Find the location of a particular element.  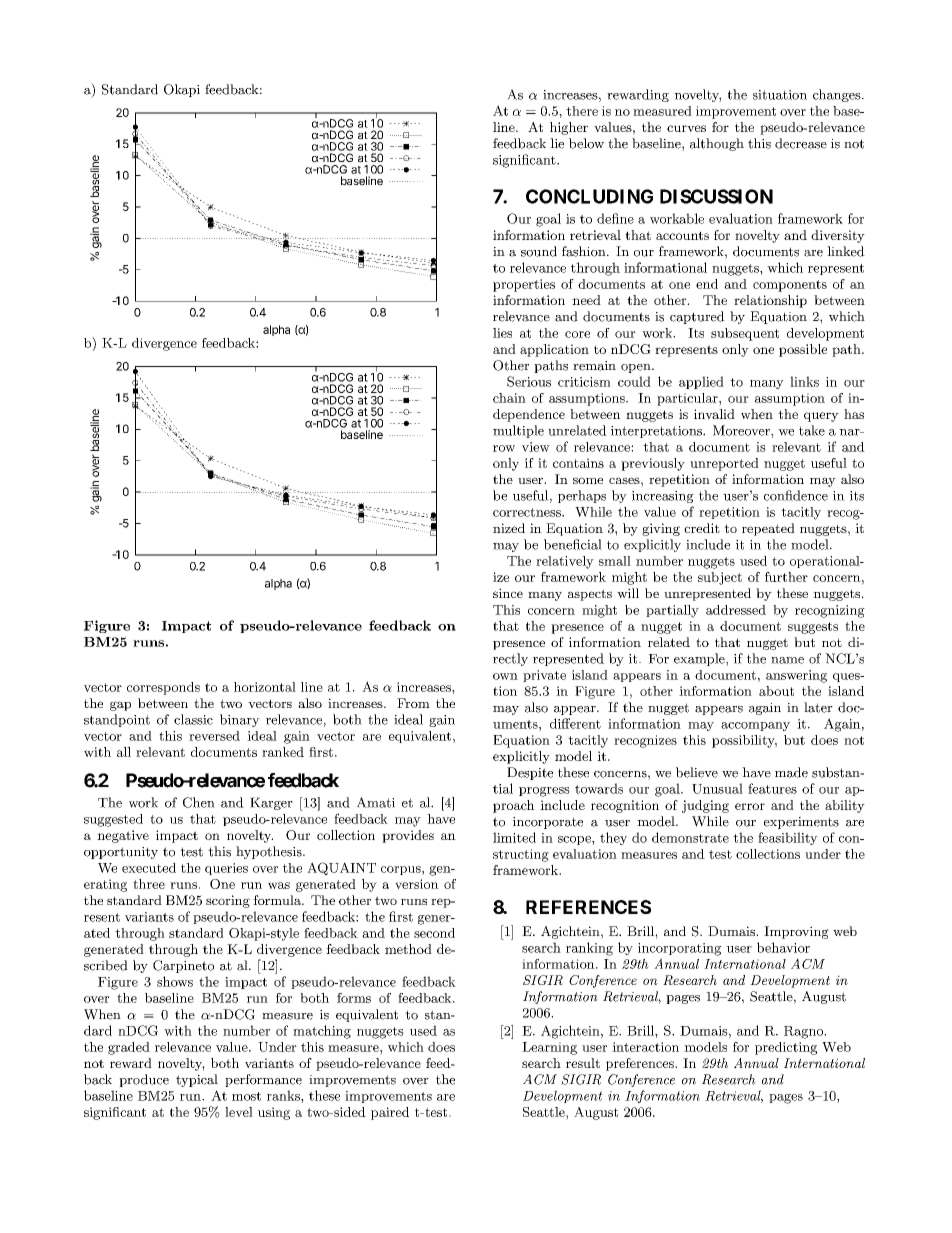

there is located at coordinates (582, 111).
